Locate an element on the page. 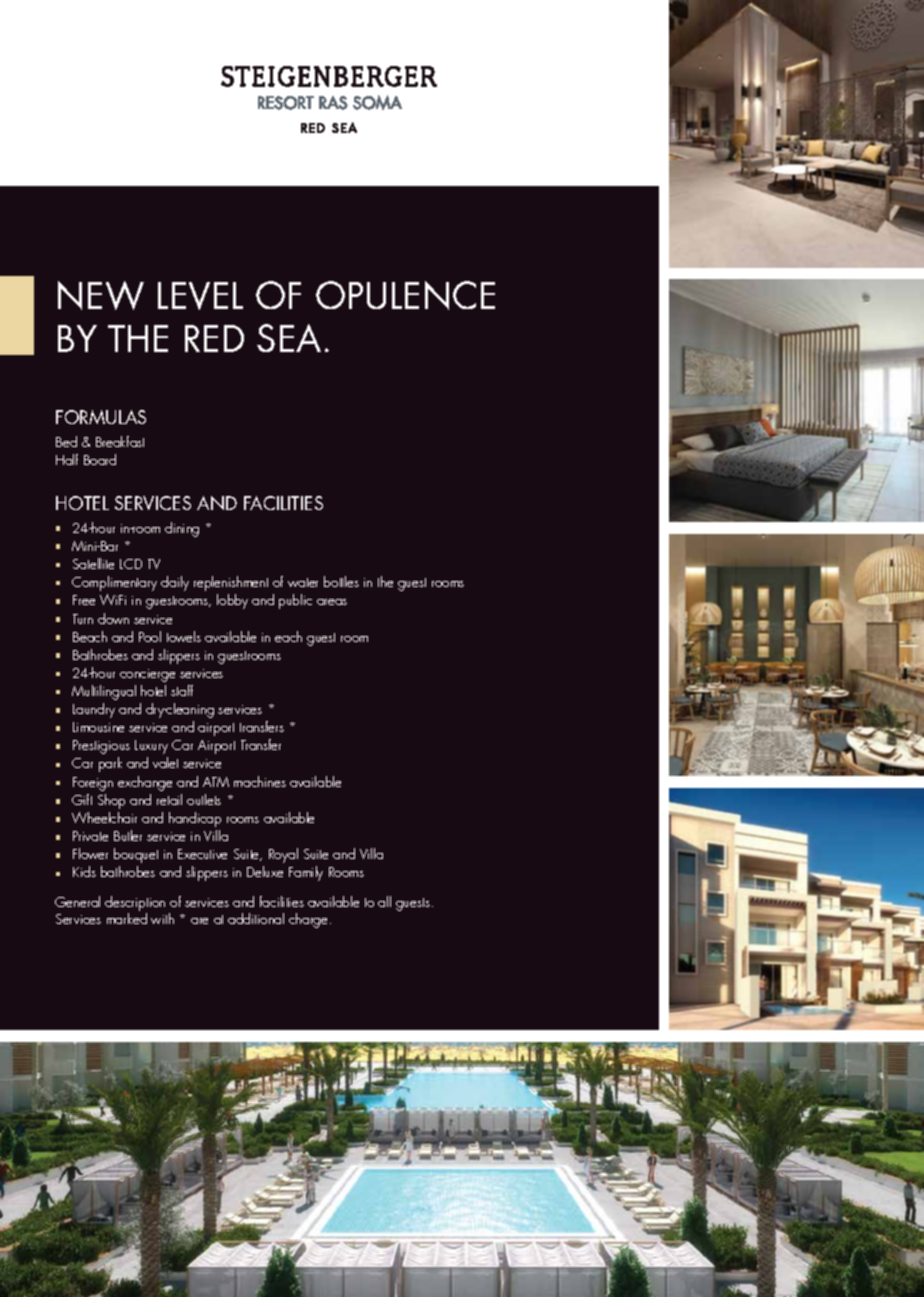 This image has width=924, height=1297. bottles is located at coordinates (341, 581).
